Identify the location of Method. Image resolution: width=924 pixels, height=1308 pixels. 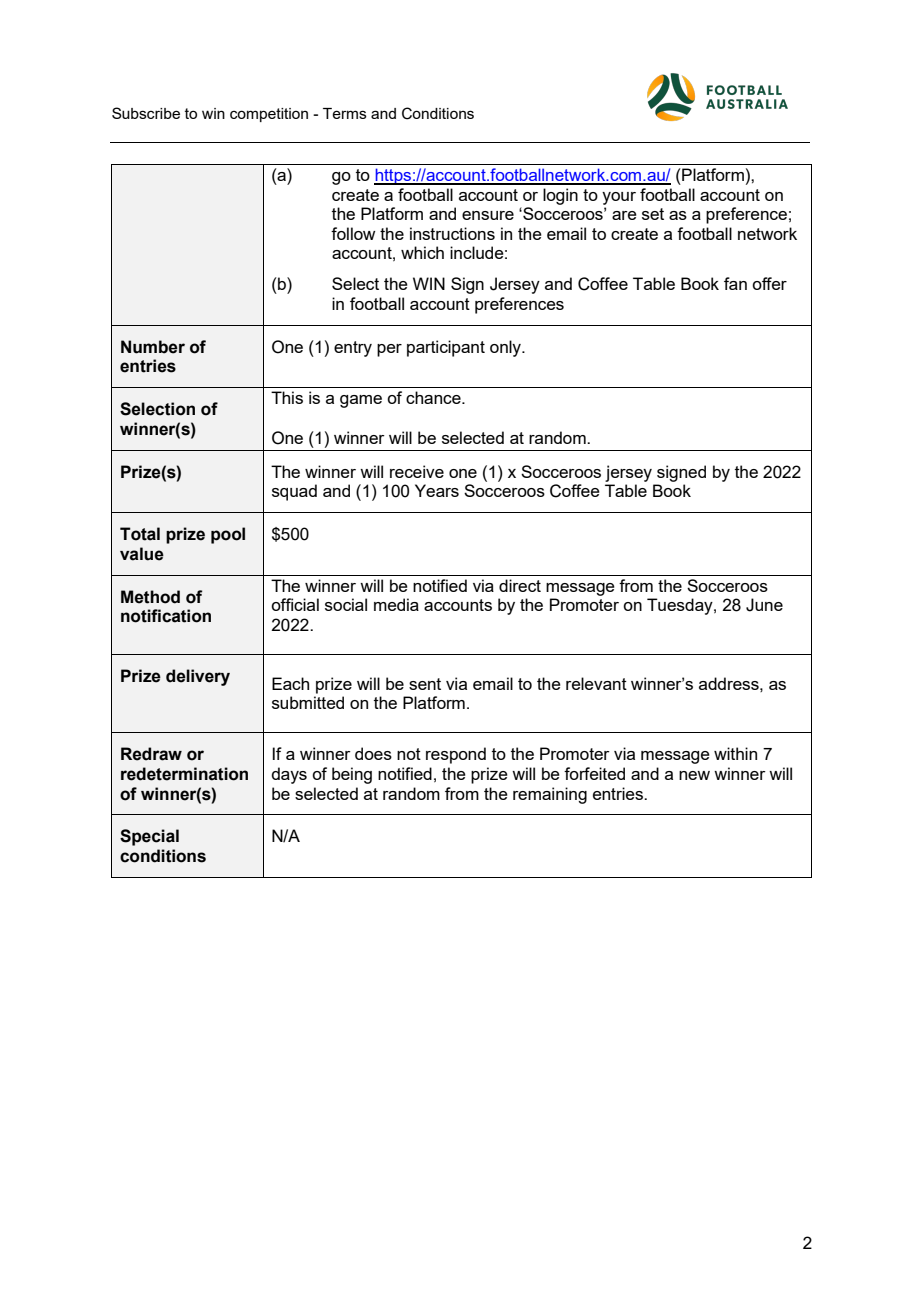
(150, 597).
